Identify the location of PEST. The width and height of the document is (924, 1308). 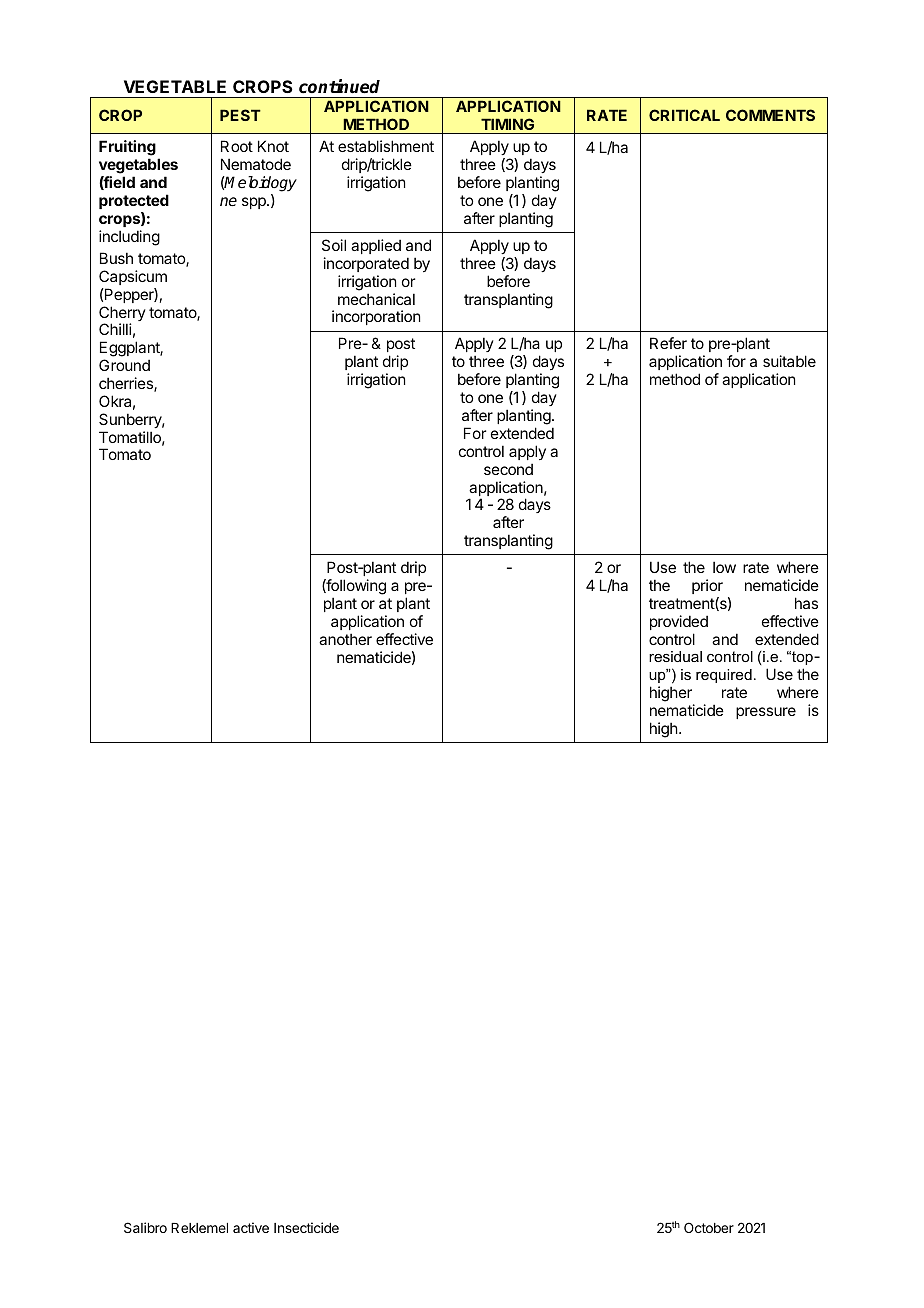
(240, 115).
